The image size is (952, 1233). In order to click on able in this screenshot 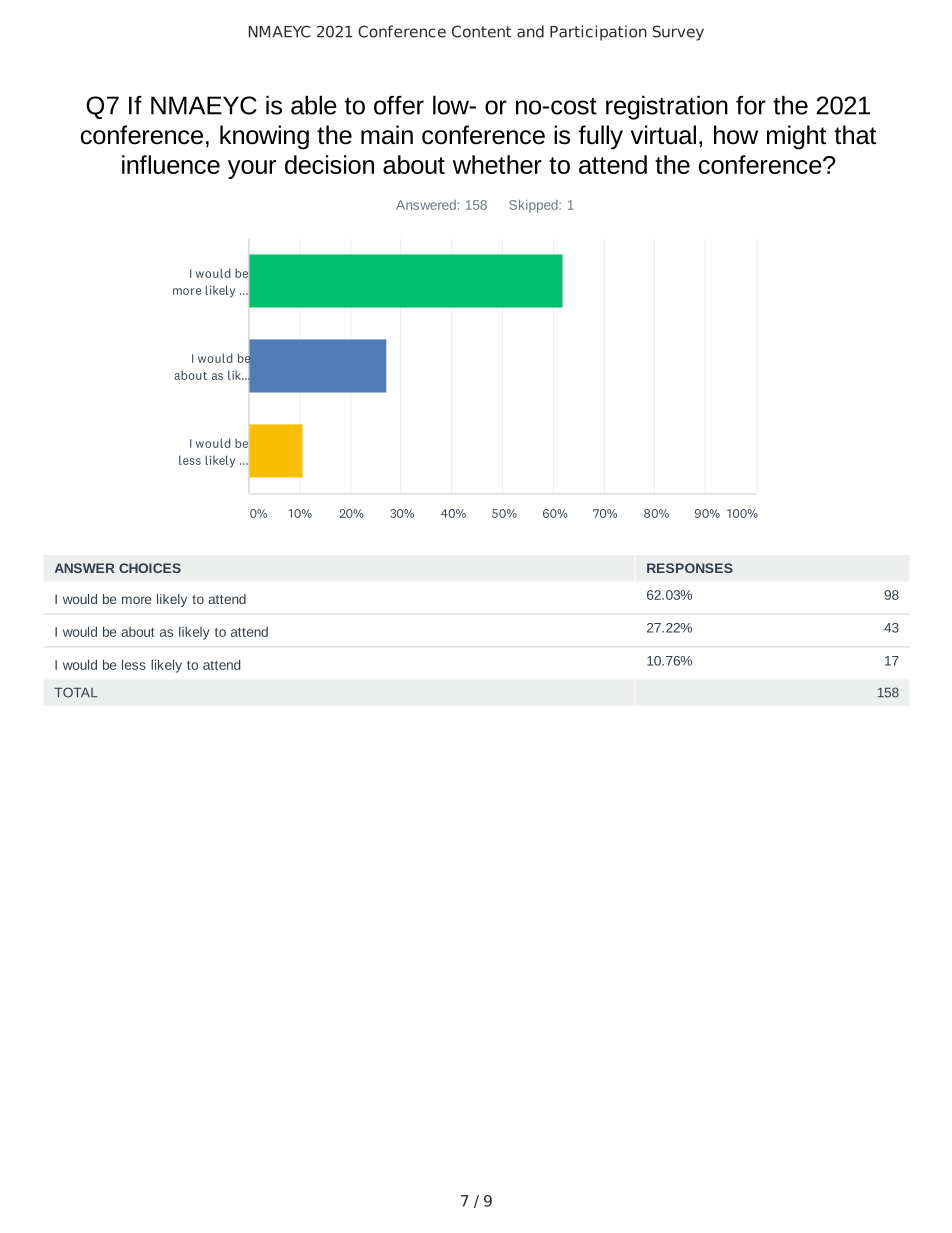, I will do `click(314, 105)`.
